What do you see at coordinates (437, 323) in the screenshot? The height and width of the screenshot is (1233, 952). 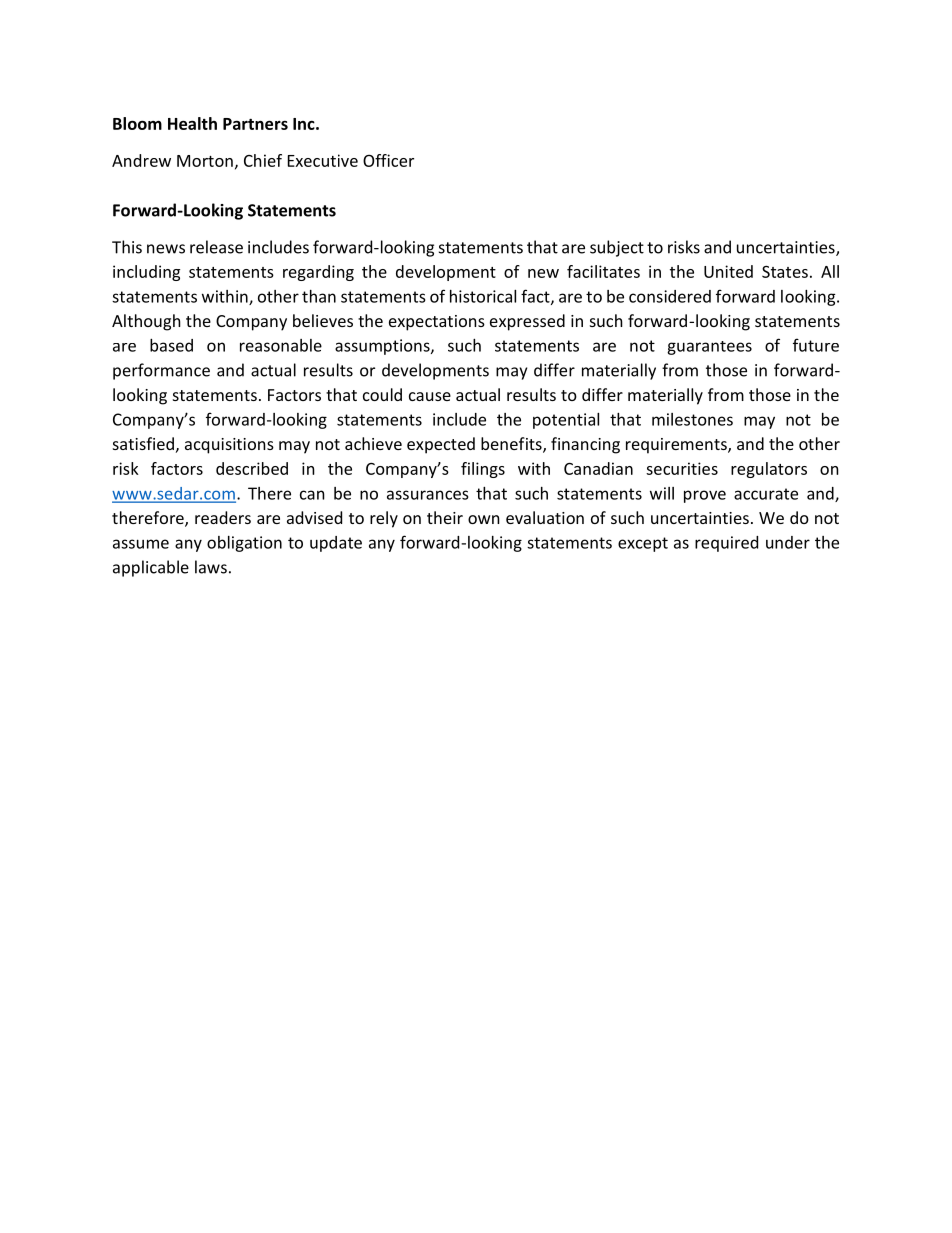 I see `expectations` at bounding box center [437, 323].
